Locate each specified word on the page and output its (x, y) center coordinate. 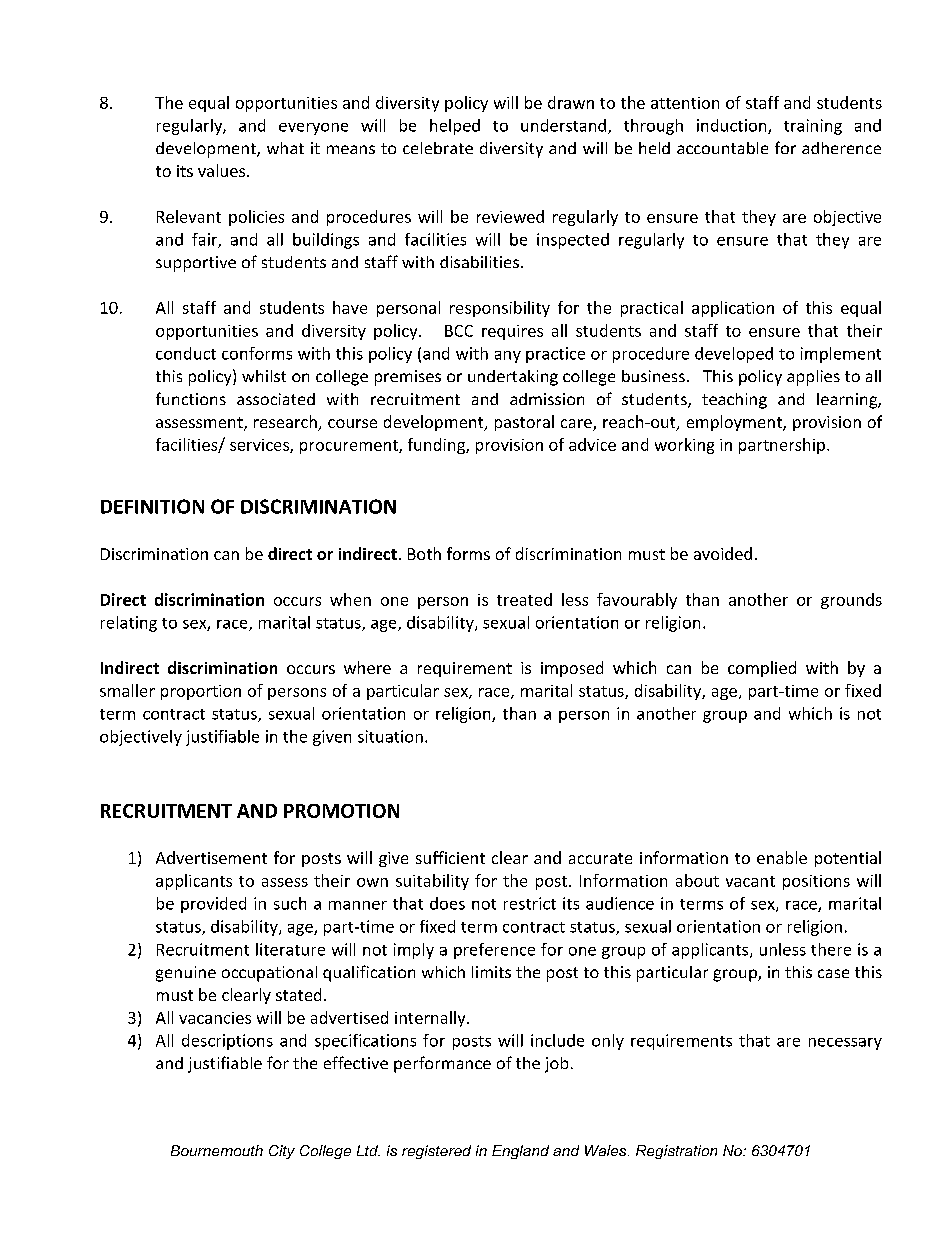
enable (782, 857)
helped (455, 127)
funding (437, 446)
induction (733, 126)
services (260, 446)
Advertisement (211, 857)
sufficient (450, 857)
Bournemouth (217, 1150)
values (223, 170)
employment (735, 423)
